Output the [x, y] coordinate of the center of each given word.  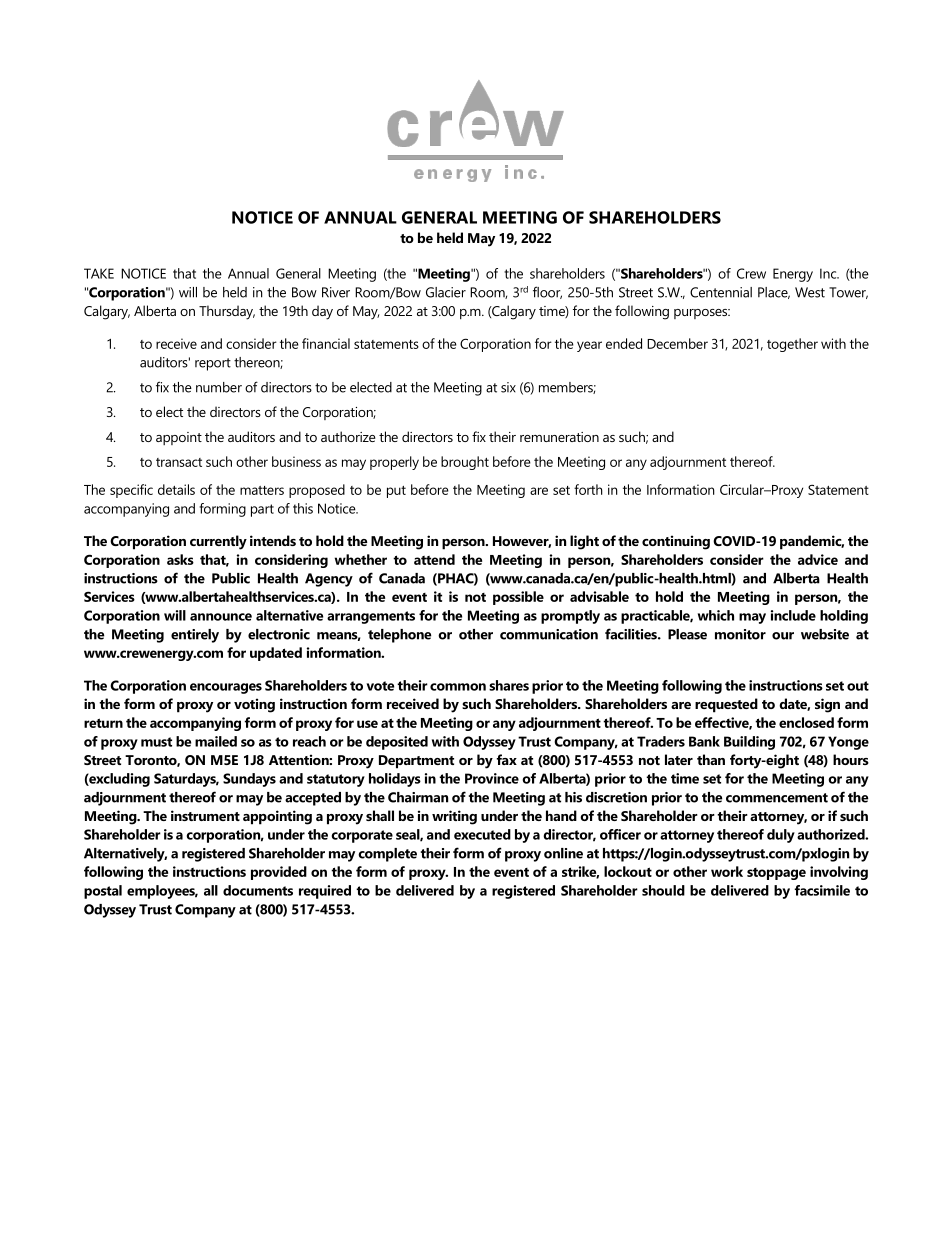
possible [518, 598]
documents [258, 890]
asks [180, 559]
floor [547, 292]
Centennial [721, 292]
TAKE [99, 273]
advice [818, 559]
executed [482, 834]
